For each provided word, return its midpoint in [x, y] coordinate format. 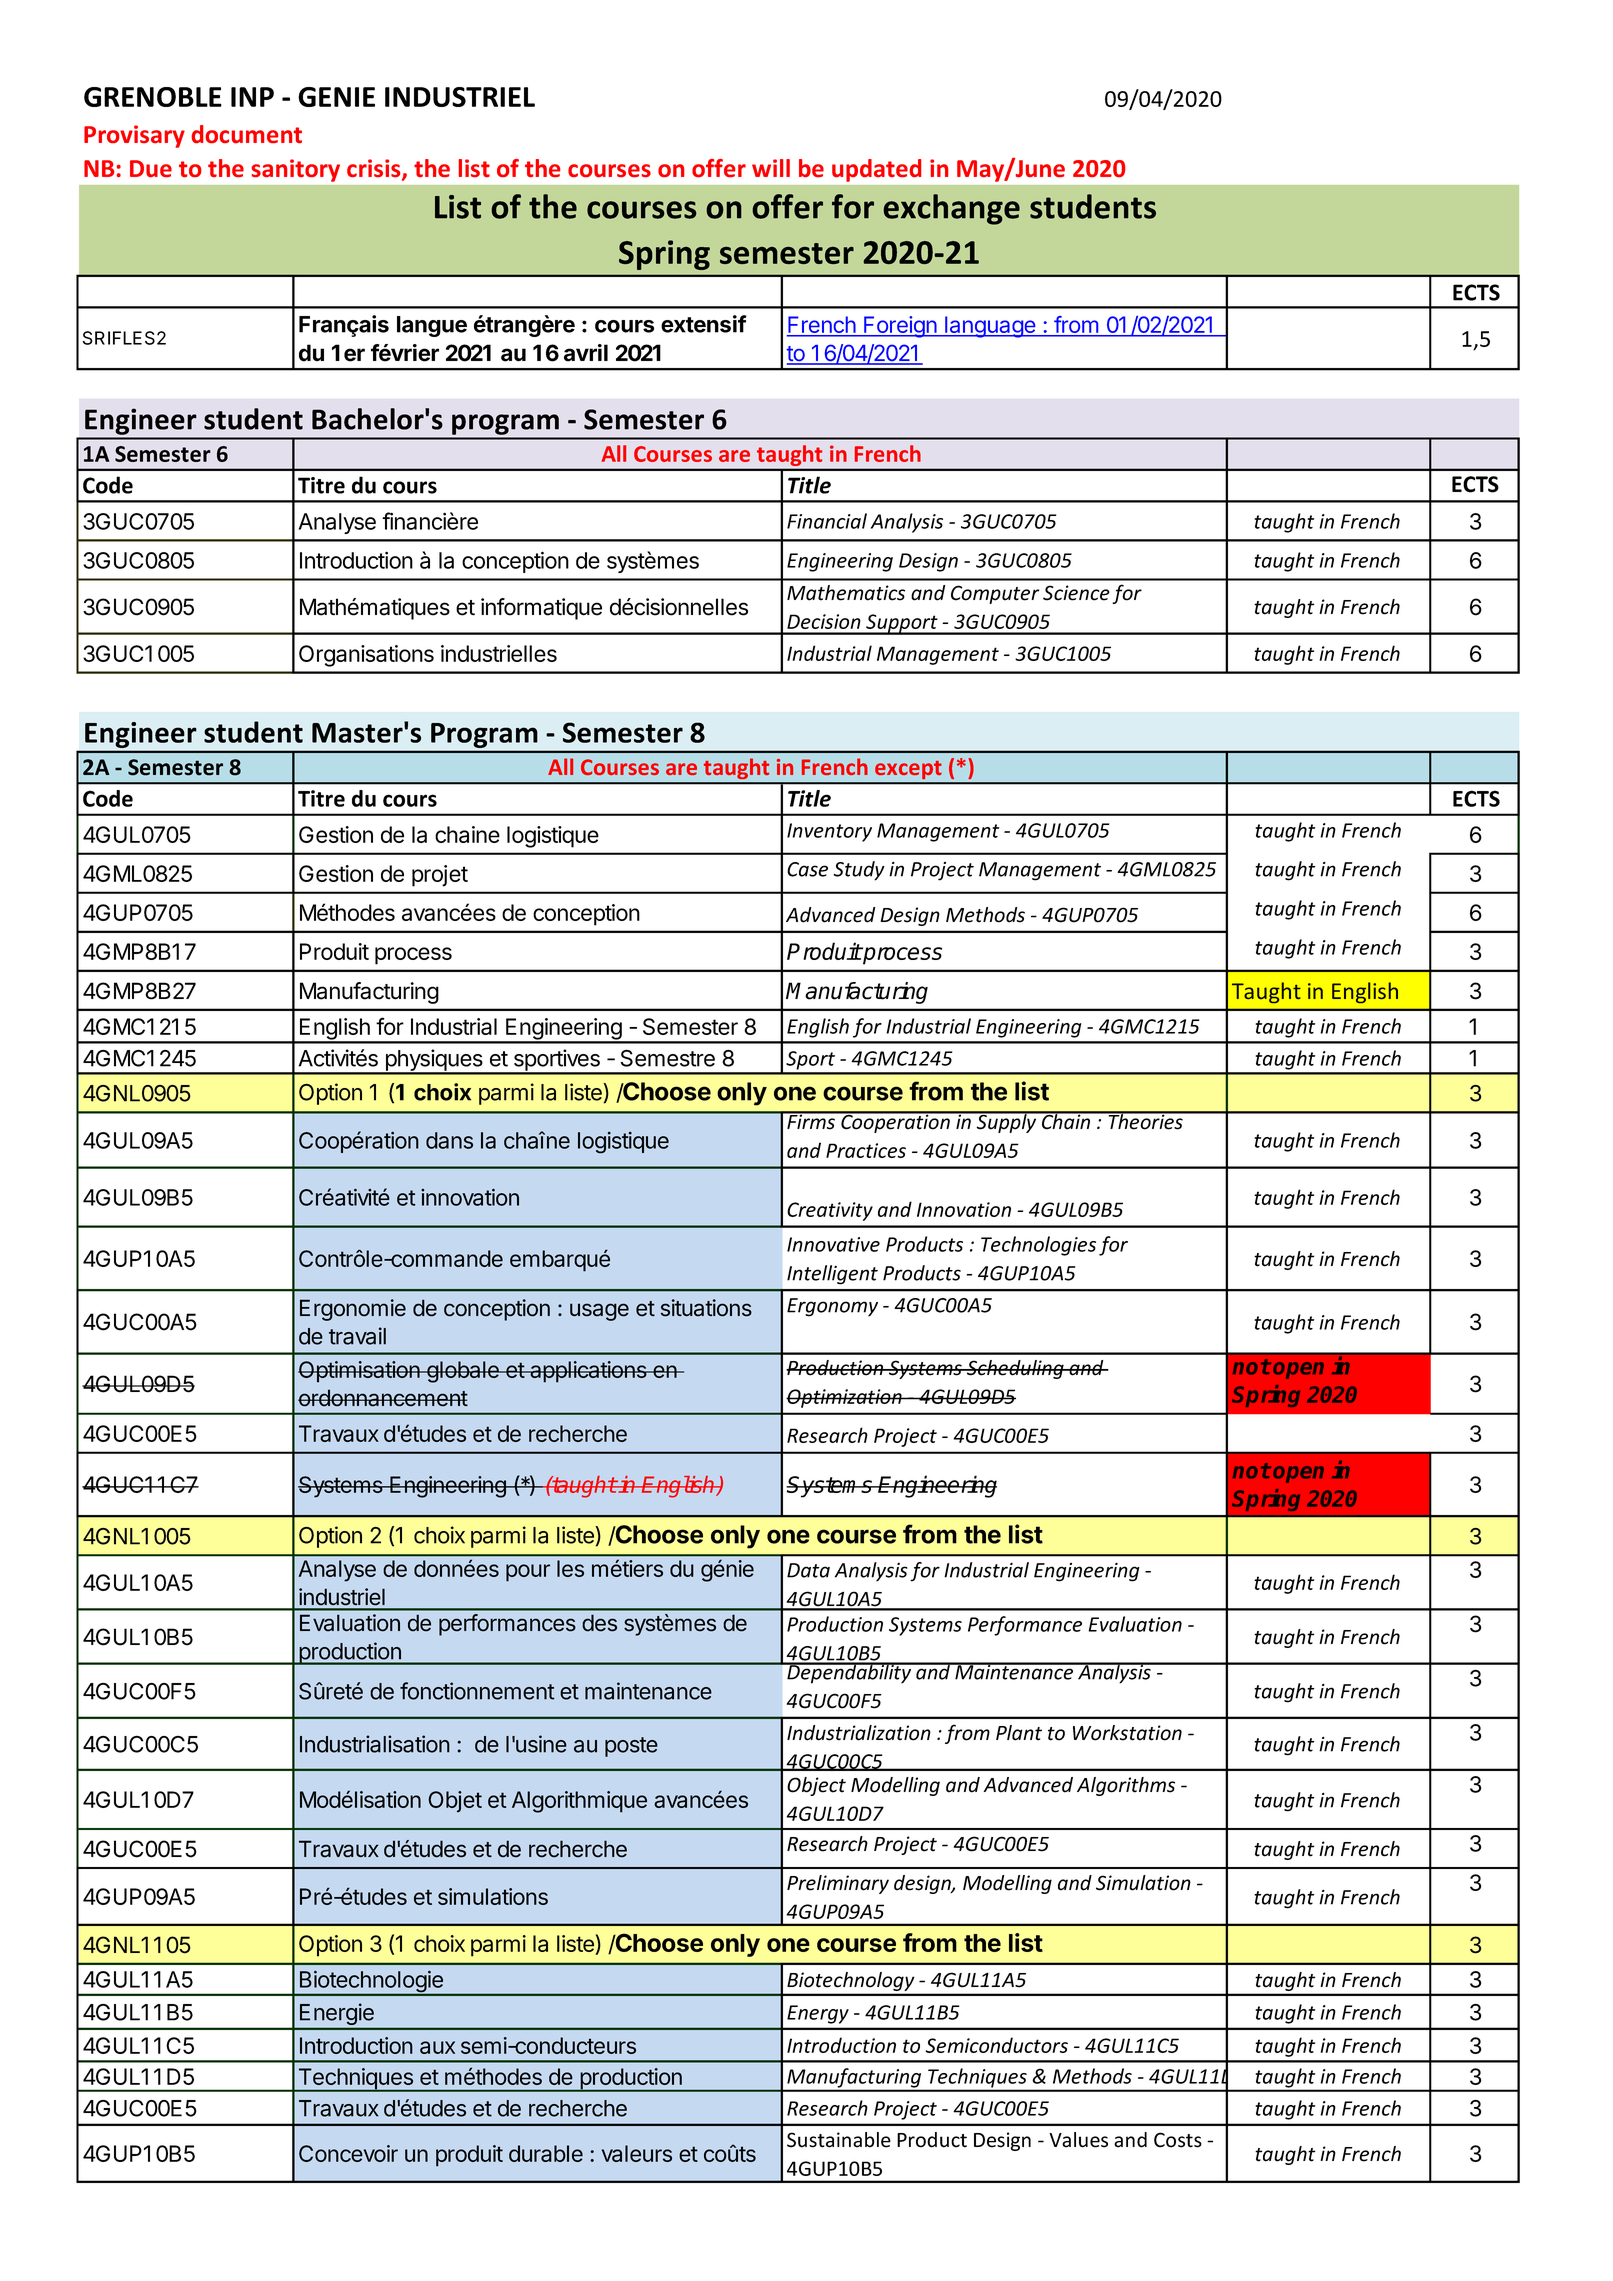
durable [546, 2153]
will [771, 168]
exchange [951, 209]
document [247, 134]
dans [449, 1140]
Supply [1007, 1122]
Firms [811, 1120]
